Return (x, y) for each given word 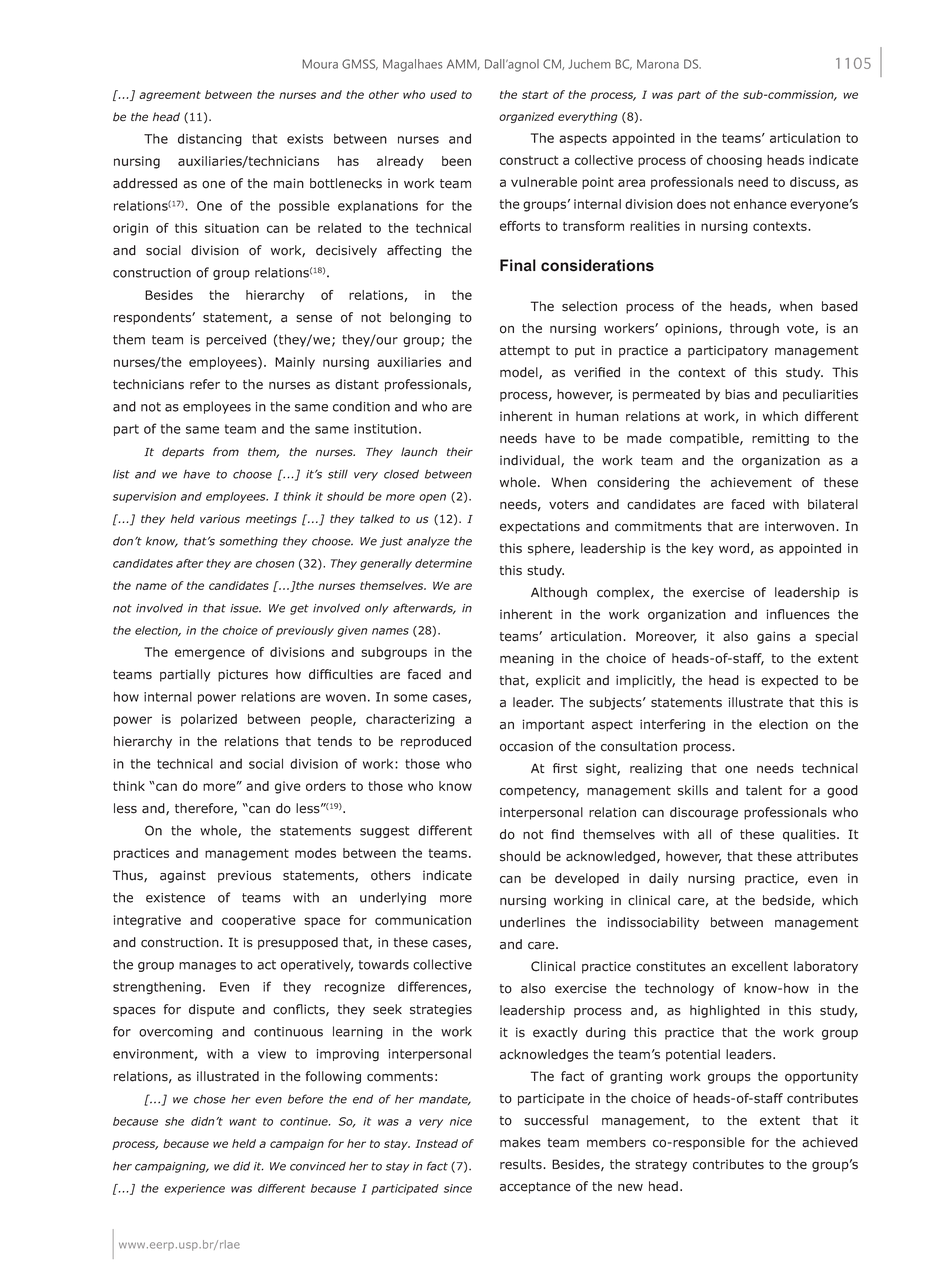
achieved (830, 1142)
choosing (734, 161)
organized (526, 117)
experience (194, 1189)
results (522, 1164)
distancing (210, 139)
